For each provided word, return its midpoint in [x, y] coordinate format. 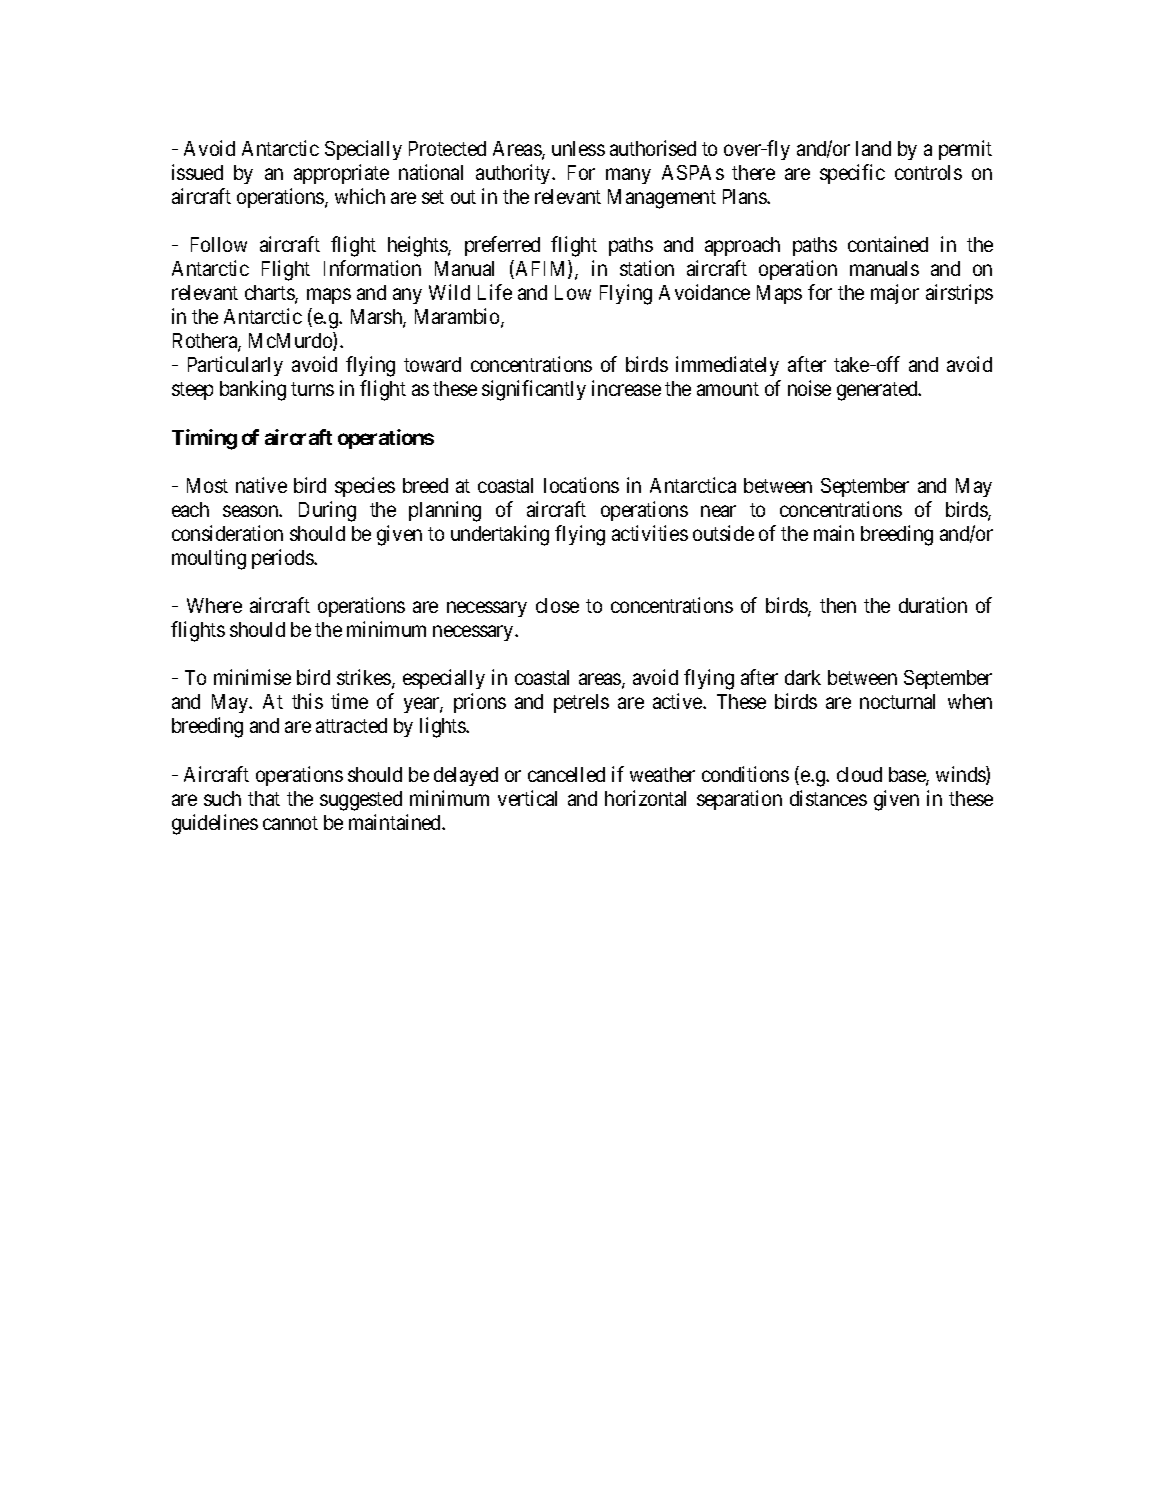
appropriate [341, 174]
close [557, 605]
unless [578, 148]
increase [626, 388]
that [264, 798]
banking [253, 390]
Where [214, 605]
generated [878, 391]
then [838, 605]
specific [852, 174]
